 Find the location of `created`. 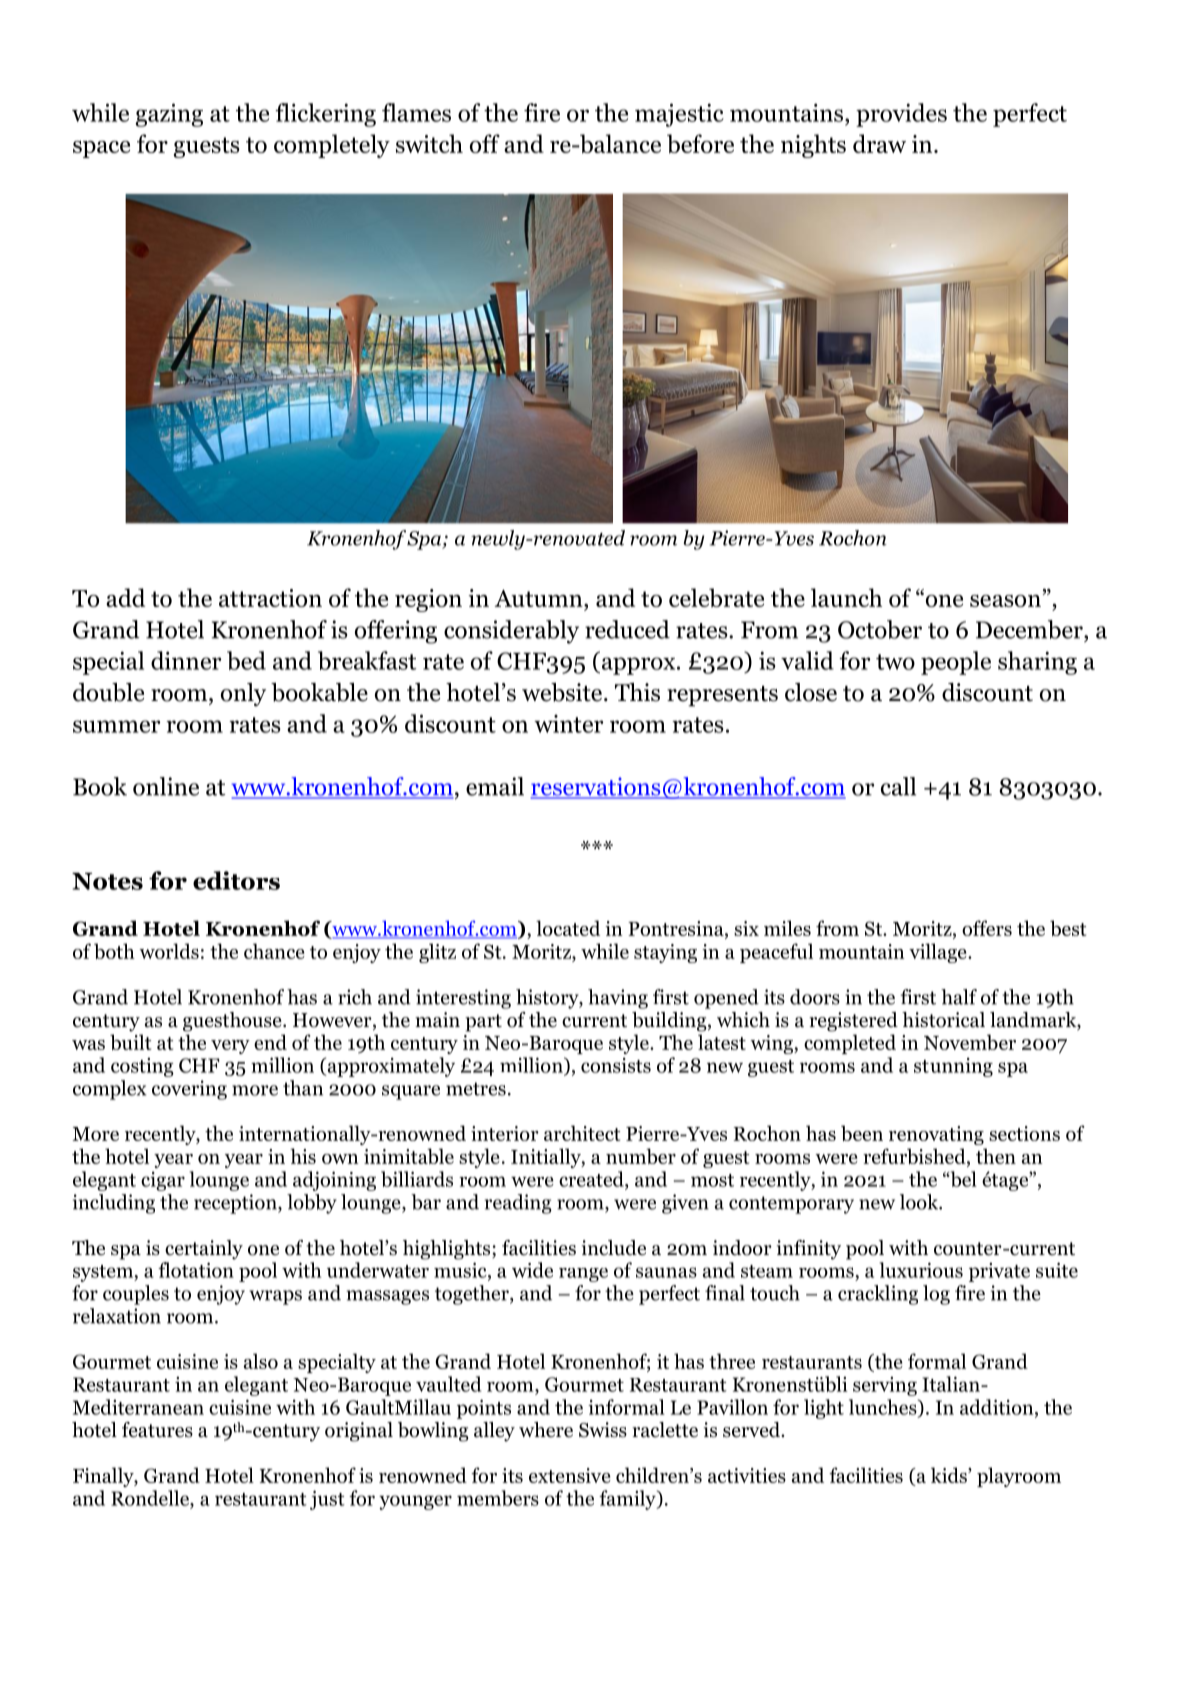

created is located at coordinates (592, 1179).
